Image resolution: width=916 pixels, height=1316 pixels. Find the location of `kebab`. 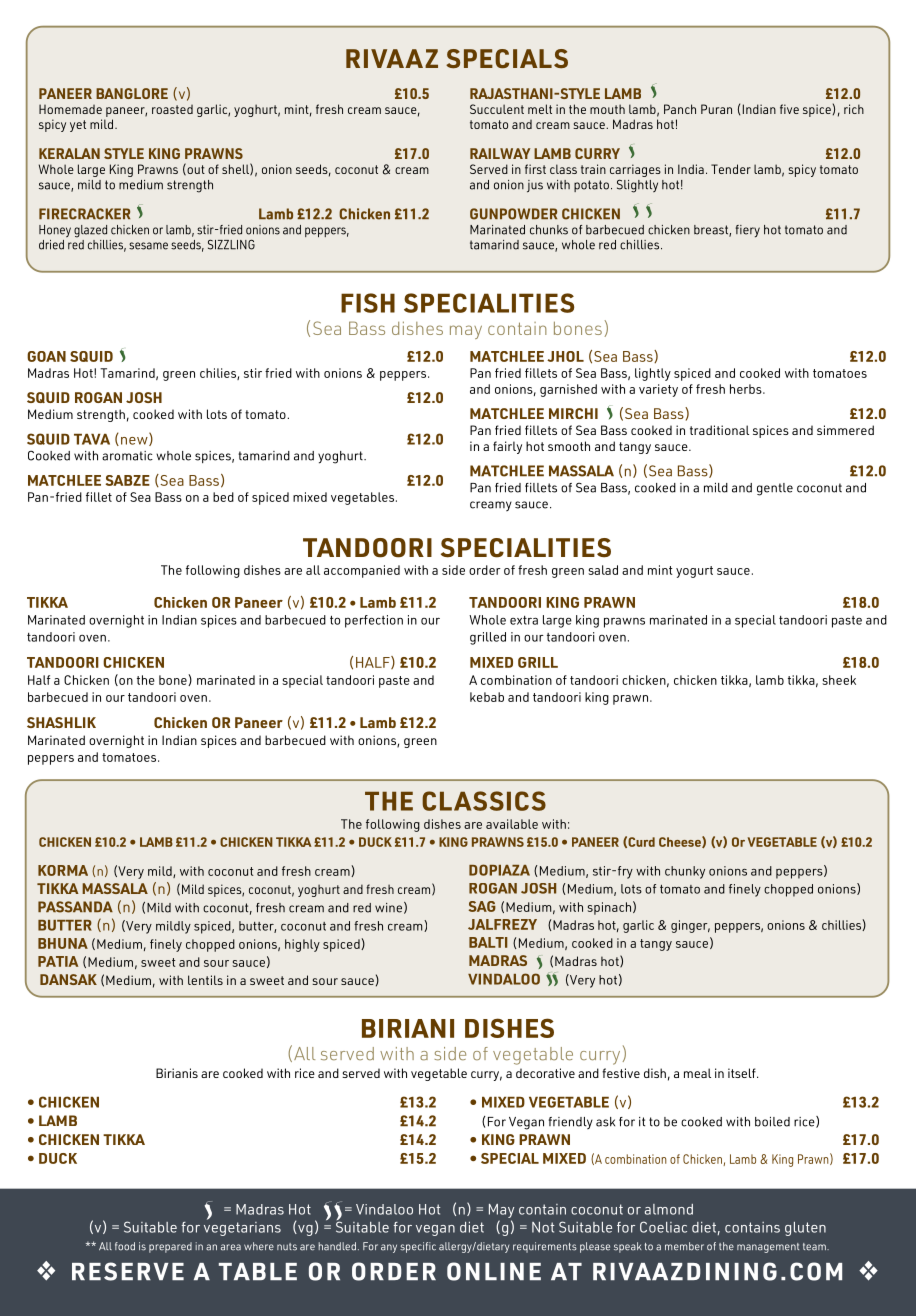

kebab is located at coordinates (487, 697).
